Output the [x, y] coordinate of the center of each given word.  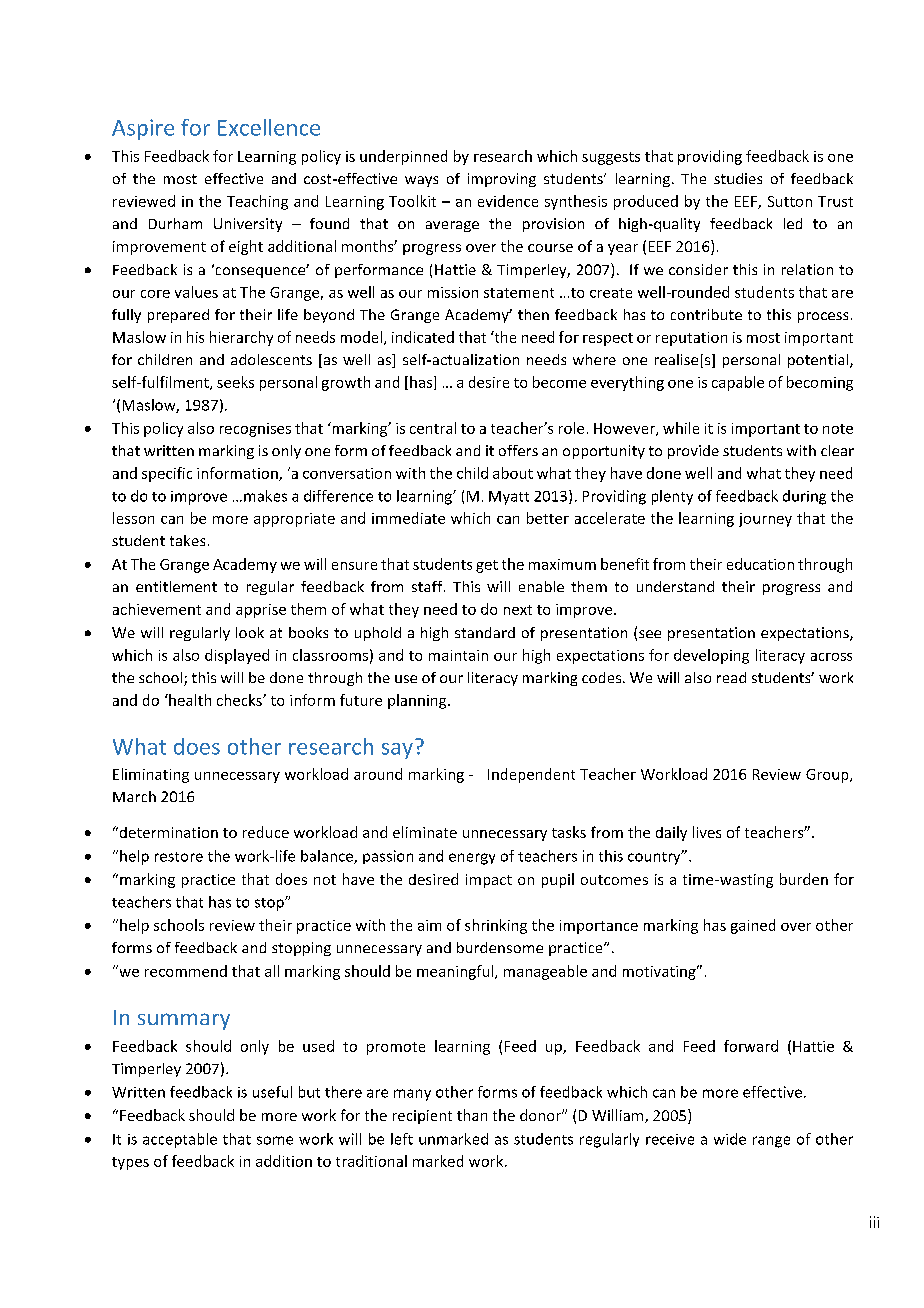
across [831, 657]
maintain [458, 655]
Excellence [269, 127]
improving [502, 180]
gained [753, 926]
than [472, 1115]
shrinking [496, 926]
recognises [255, 430]
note [838, 429]
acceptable [180, 1140]
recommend [186, 971]
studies [738, 178]
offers [518, 450]
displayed [237, 656]
